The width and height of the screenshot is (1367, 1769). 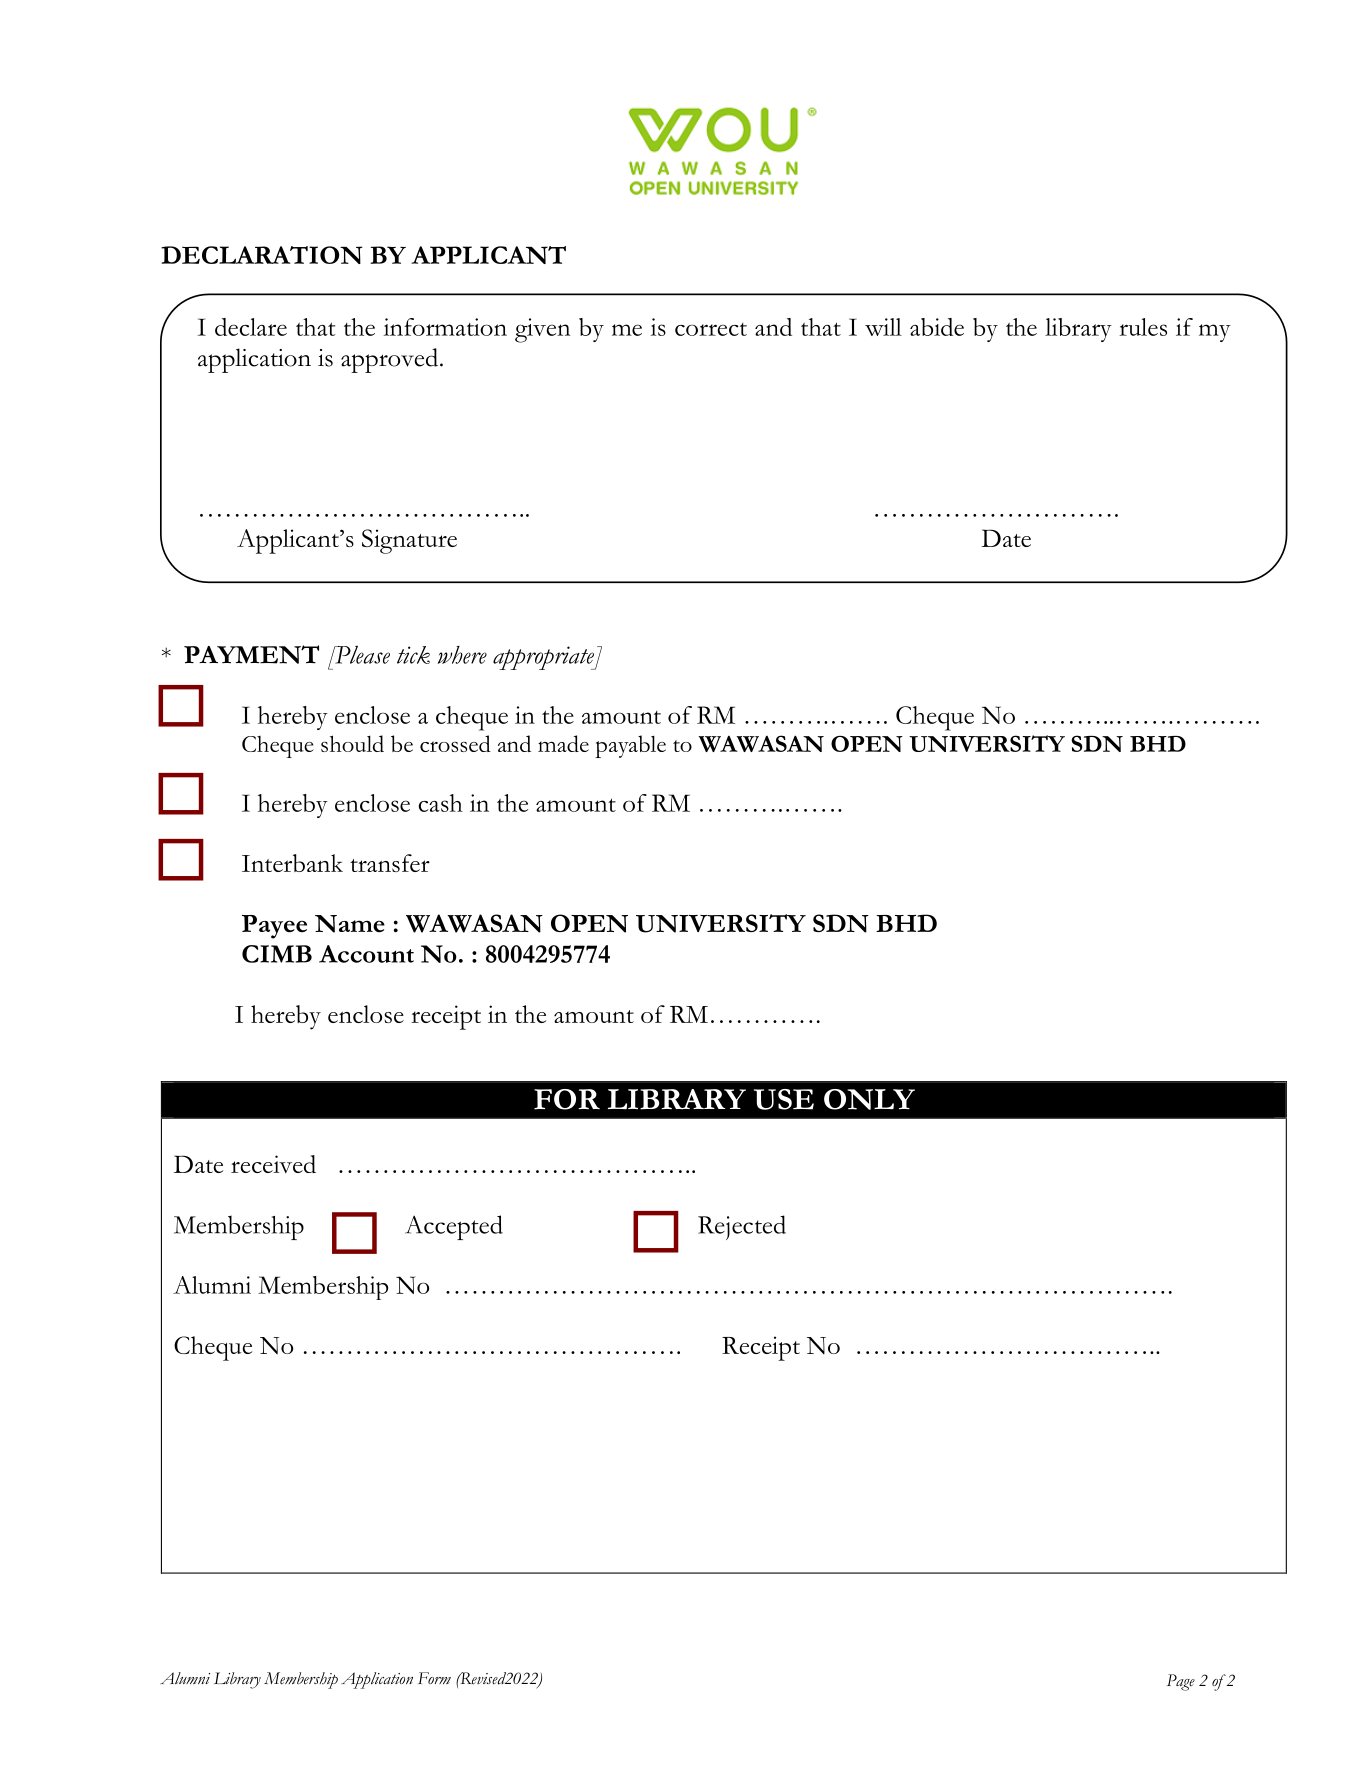 I want to click on rules, so click(x=1143, y=327).
